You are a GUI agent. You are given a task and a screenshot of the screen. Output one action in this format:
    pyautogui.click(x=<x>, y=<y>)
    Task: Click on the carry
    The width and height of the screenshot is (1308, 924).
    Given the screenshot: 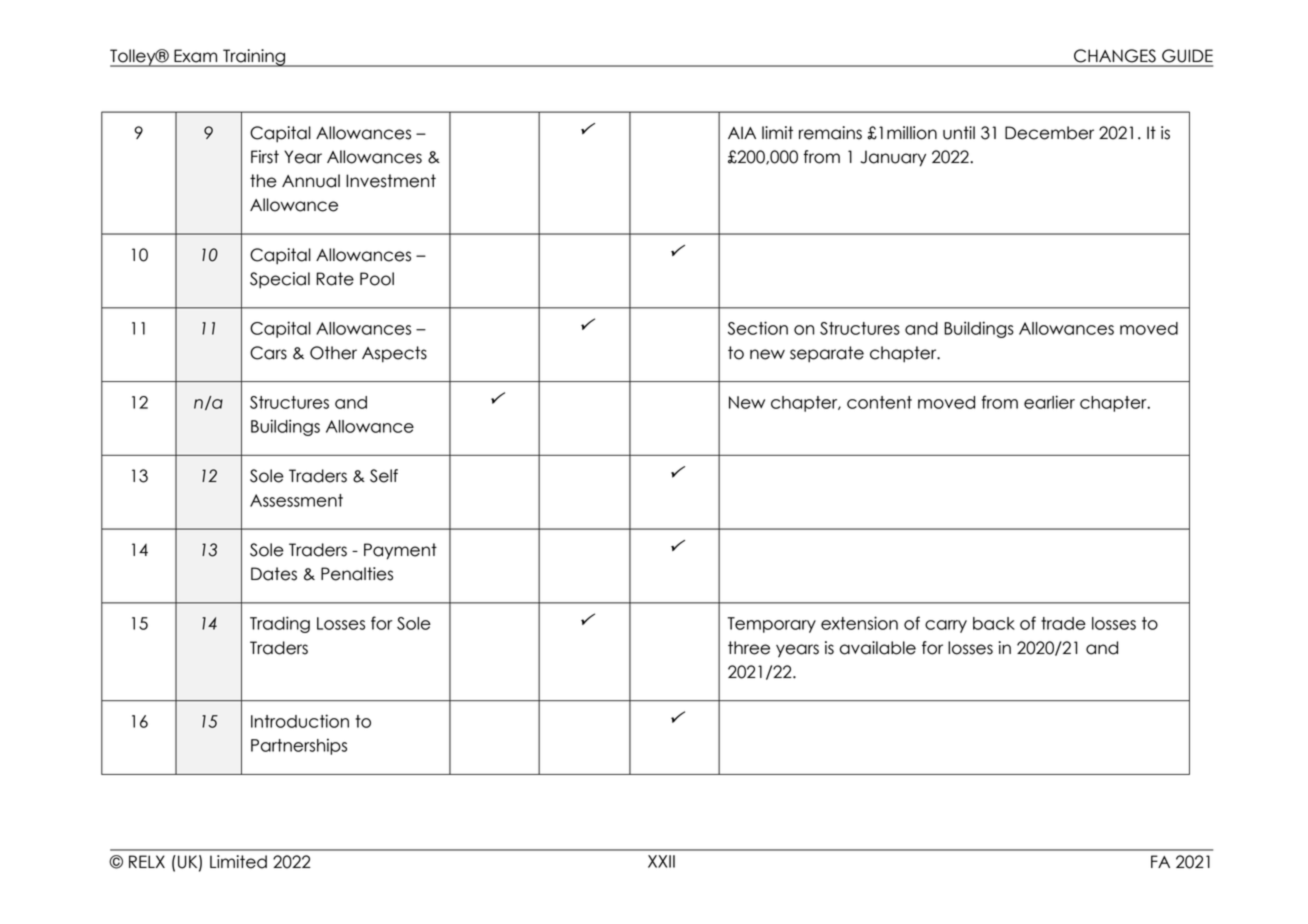 What is the action you would take?
    pyautogui.click(x=946, y=626)
